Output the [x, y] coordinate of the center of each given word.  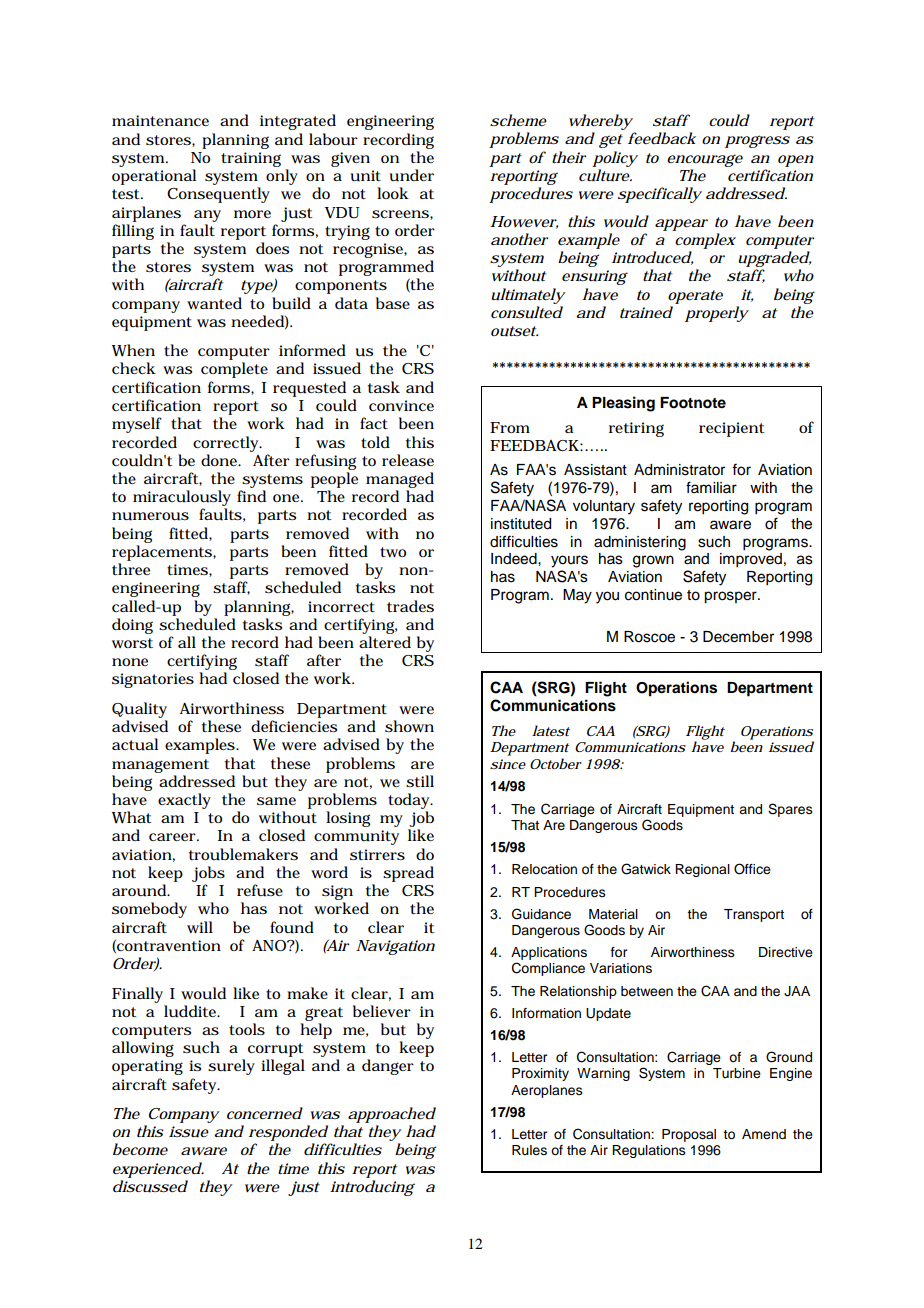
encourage [705, 160]
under [411, 175]
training [251, 159]
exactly [184, 801]
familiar [711, 487]
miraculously [182, 499]
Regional [702, 870]
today [410, 801]
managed [400, 480]
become [140, 1149]
